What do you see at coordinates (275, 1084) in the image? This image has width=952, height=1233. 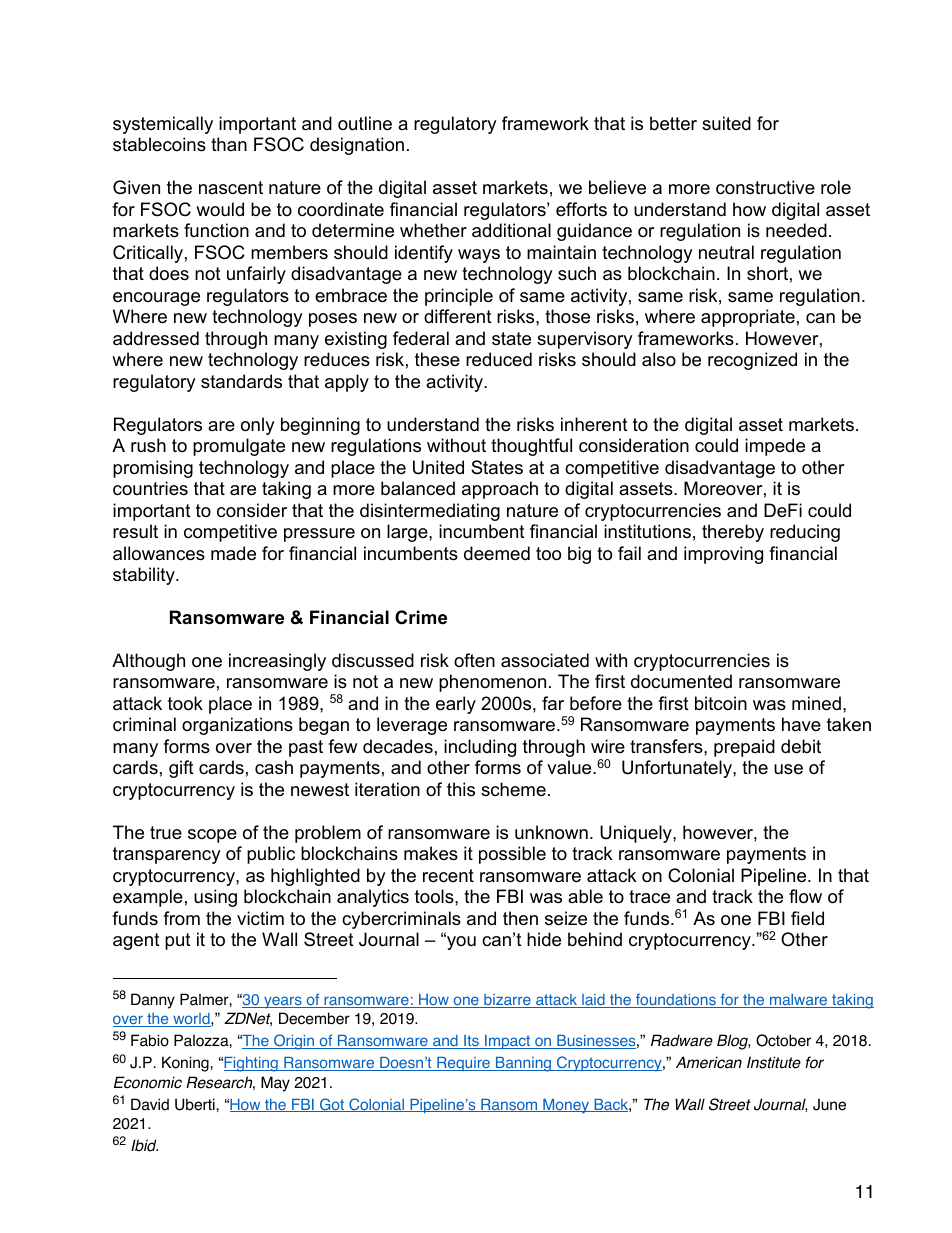 I see `May` at bounding box center [275, 1084].
